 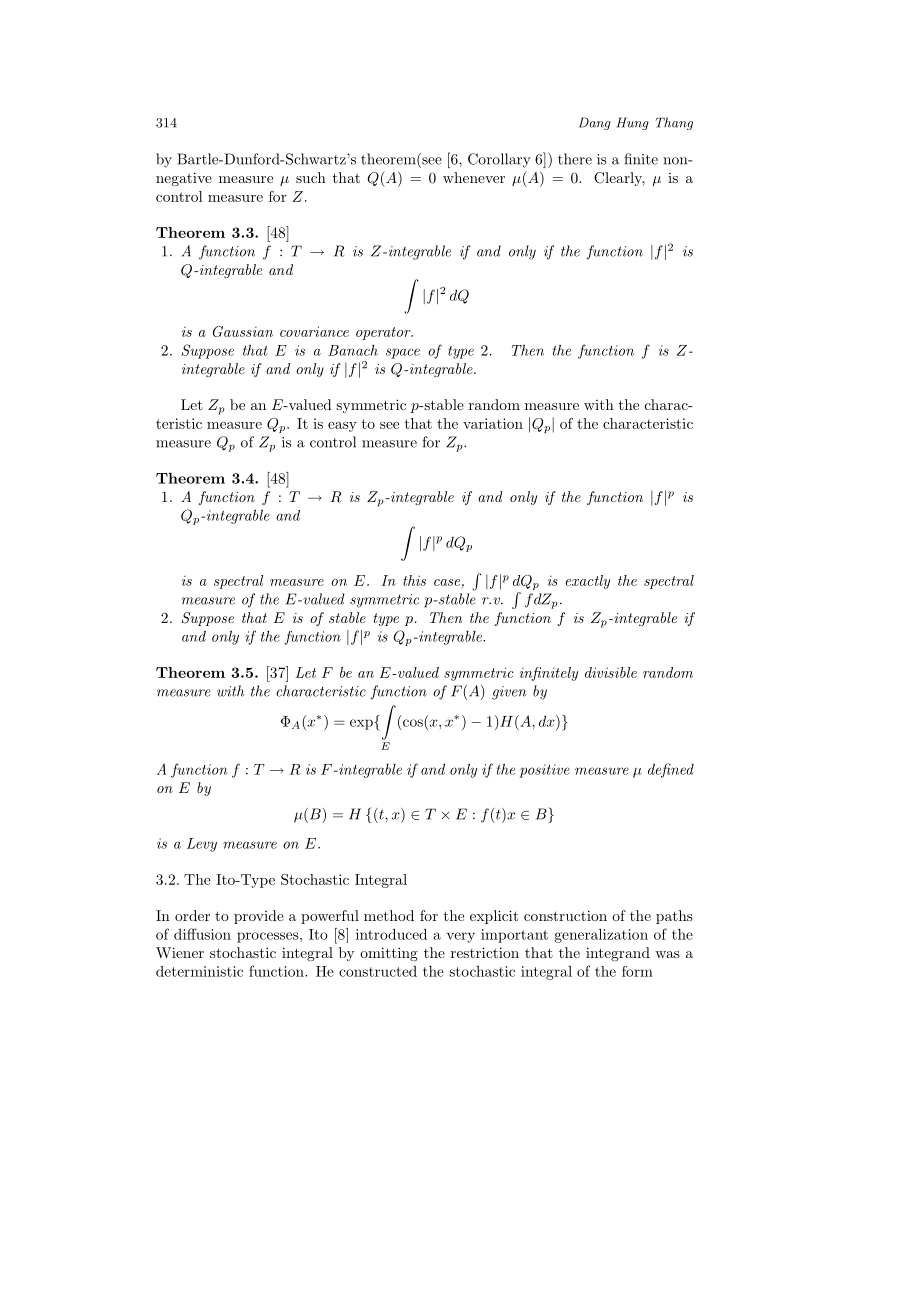 What do you see at coordinates (202, 845) in the screenshot?
I see `Levy` at bounding box center [202, 845].
